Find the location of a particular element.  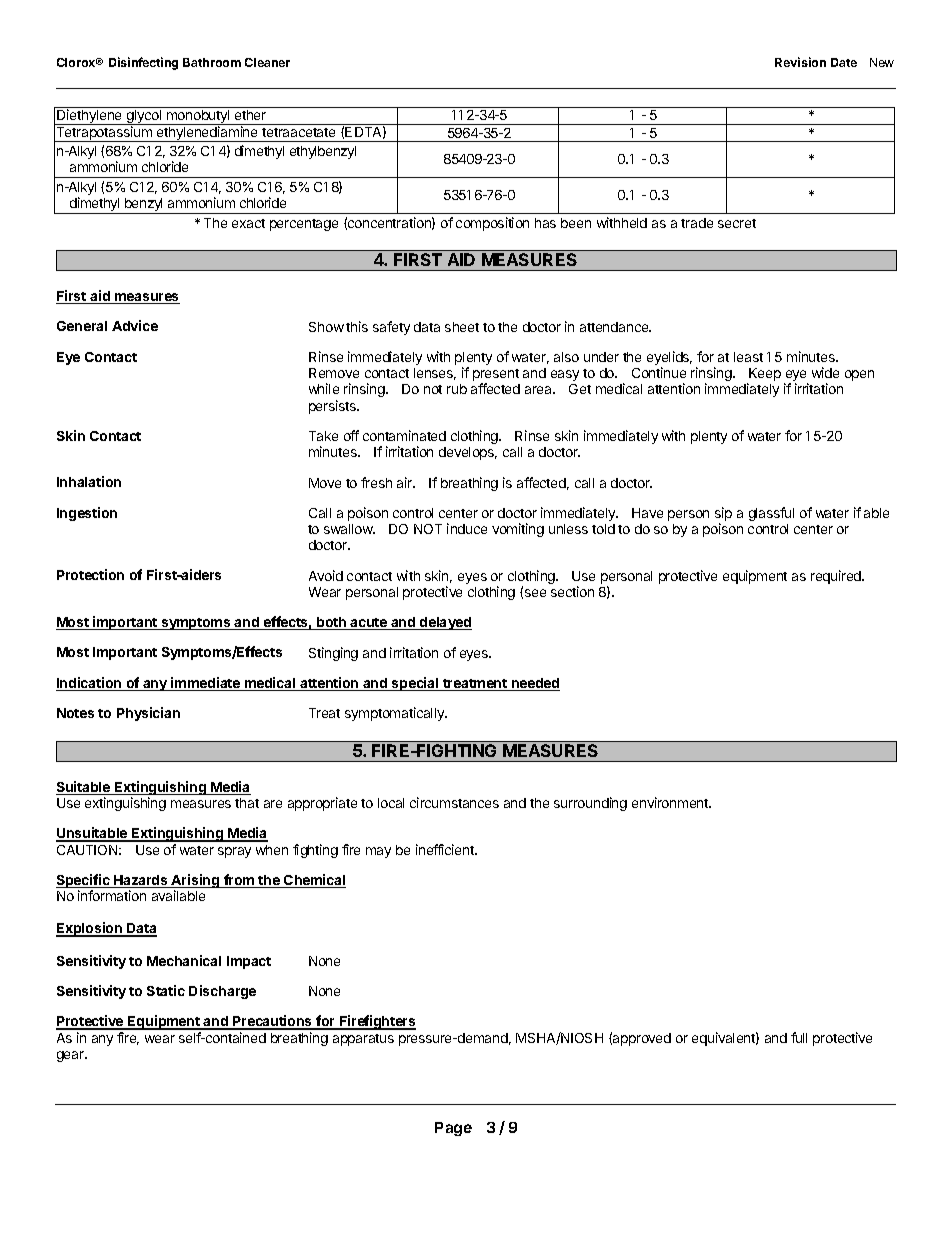

Revision is located at coordinates (800, 62).
